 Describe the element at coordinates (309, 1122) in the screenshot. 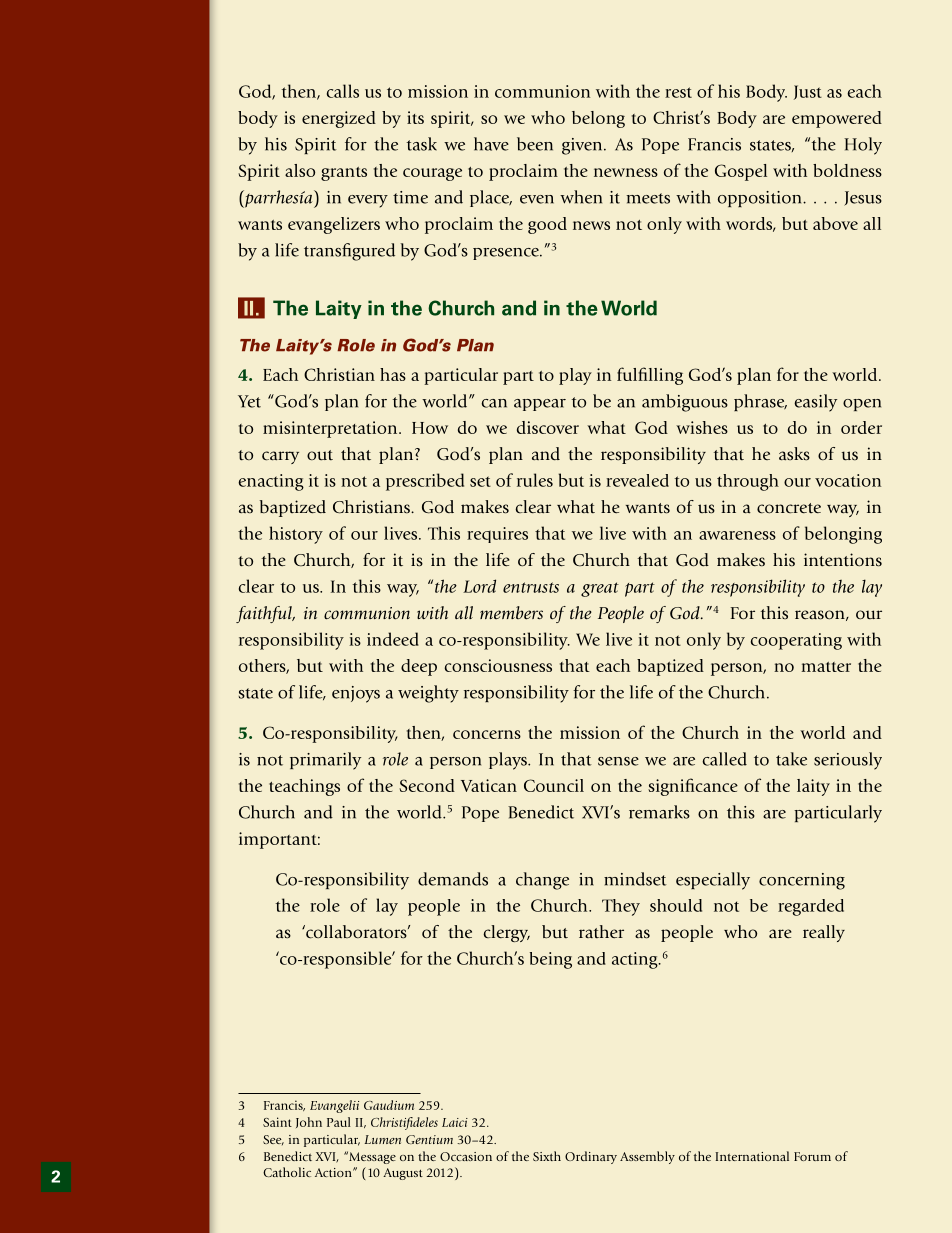

I see `John` at that location.
